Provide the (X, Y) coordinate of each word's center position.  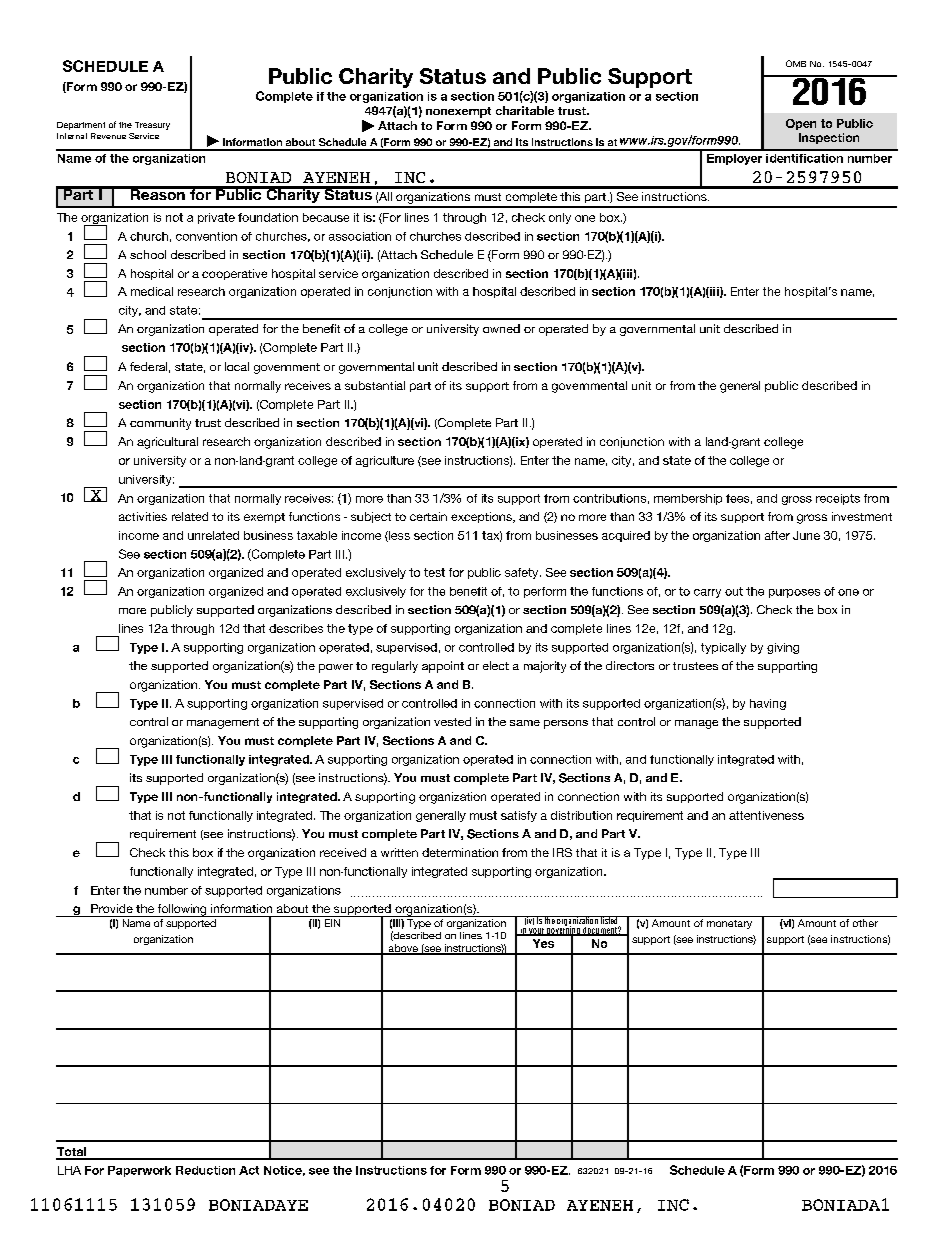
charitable (525, 110)
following (182, 910)
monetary (729, 924)
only (560, 218)
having (768, 704)
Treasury (152, 126)
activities (143, 516)
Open (801, 124)
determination (460, 852)
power (336, 668)
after (777, 535)
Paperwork (139, 1171)
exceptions (482, 517)
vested (452, 721)
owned (501, 328)
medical (152, 291)
